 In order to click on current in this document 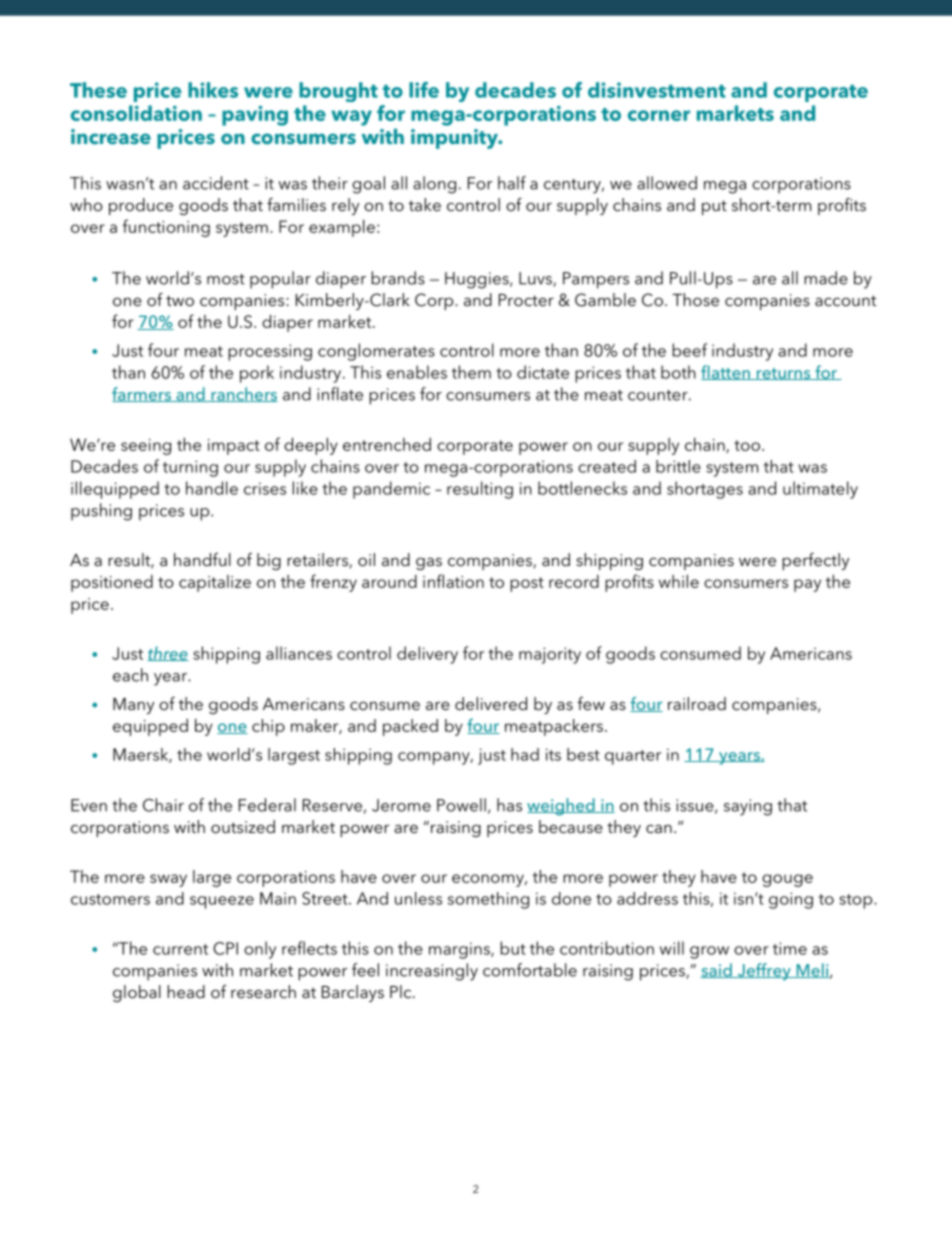, I will do `click(180, 949)`.
